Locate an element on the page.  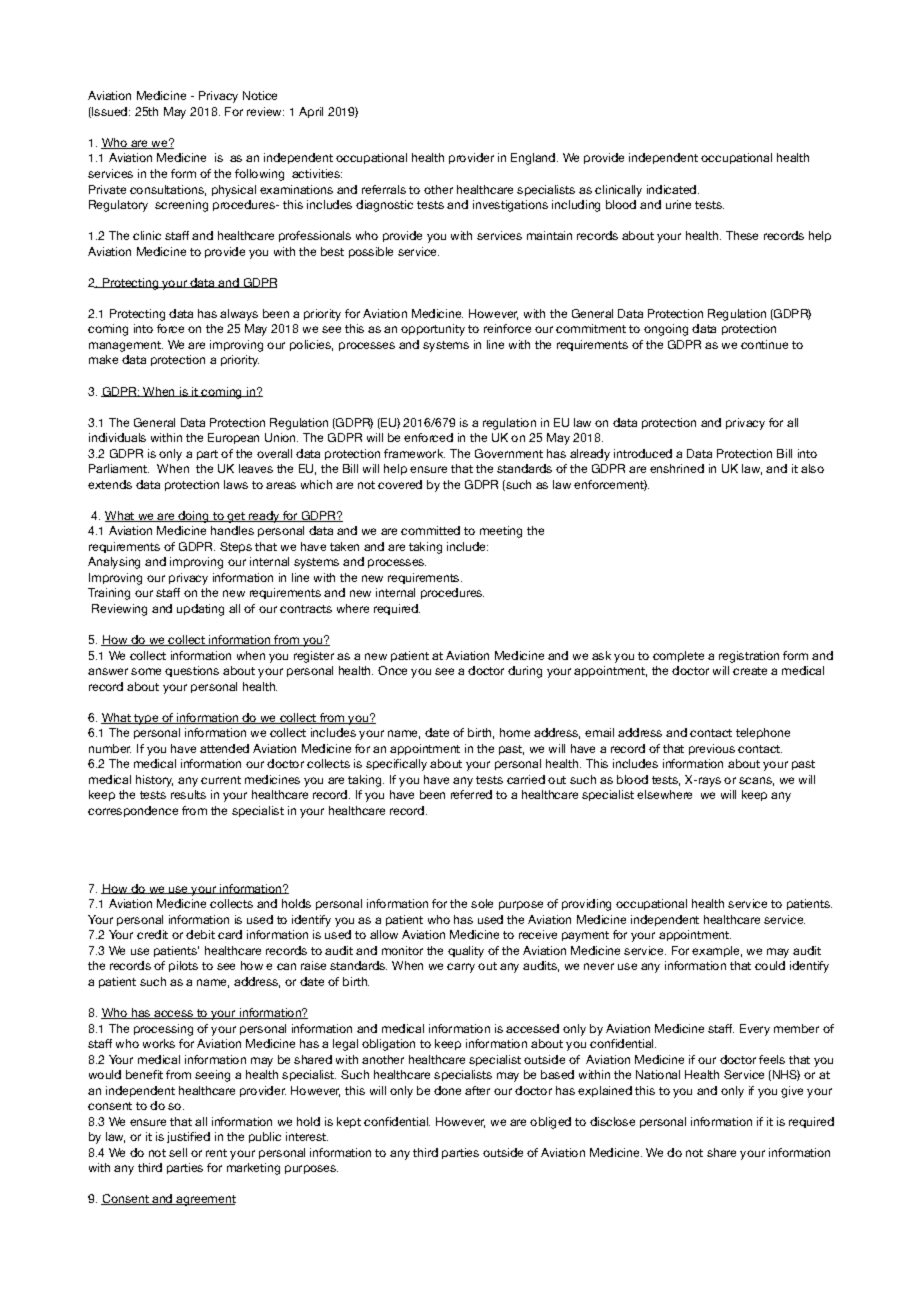
indicated is located at coordinates (673, 189).
